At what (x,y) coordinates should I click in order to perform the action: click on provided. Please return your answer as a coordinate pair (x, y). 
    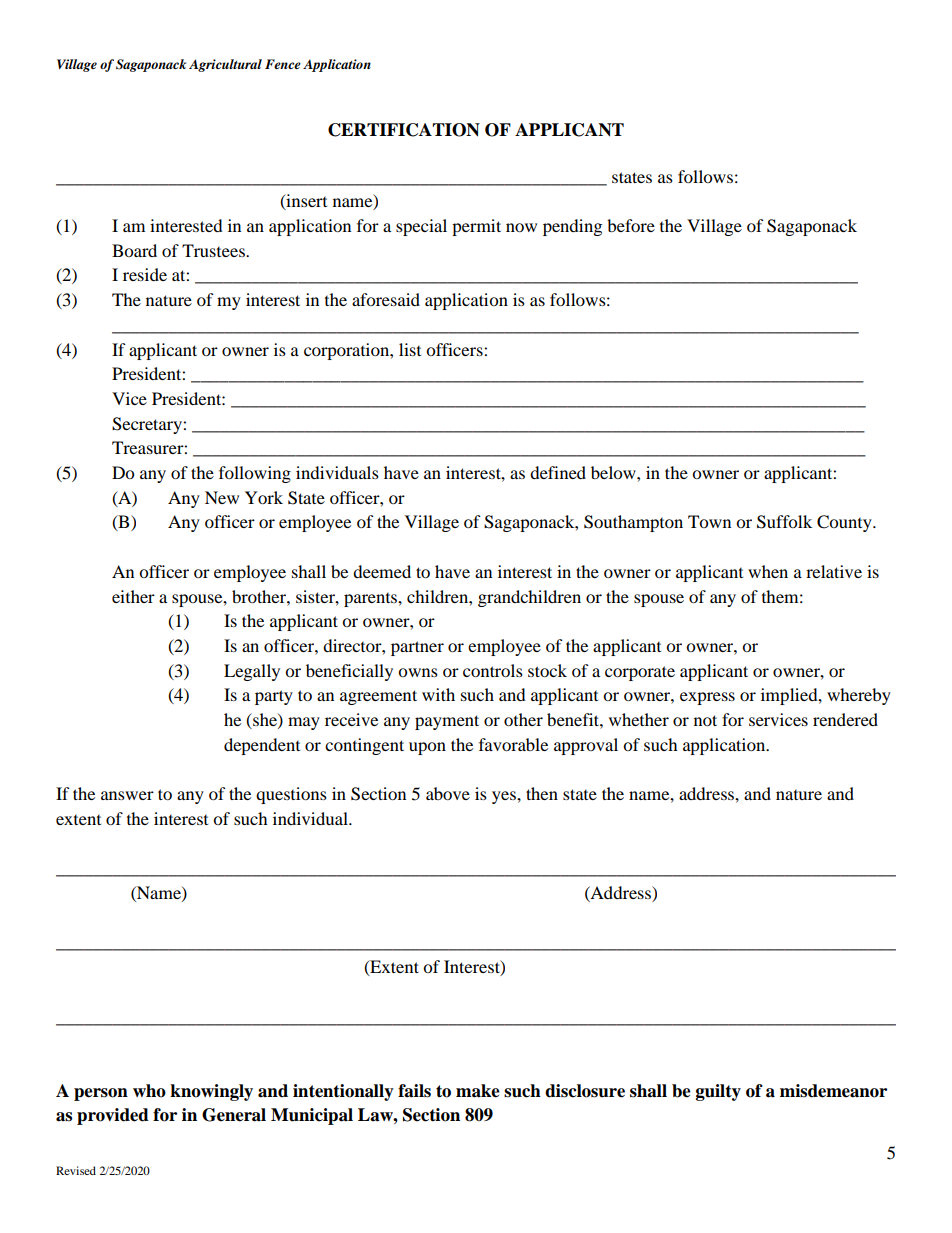
    Looking at the image, I should click on (113, 1116).
